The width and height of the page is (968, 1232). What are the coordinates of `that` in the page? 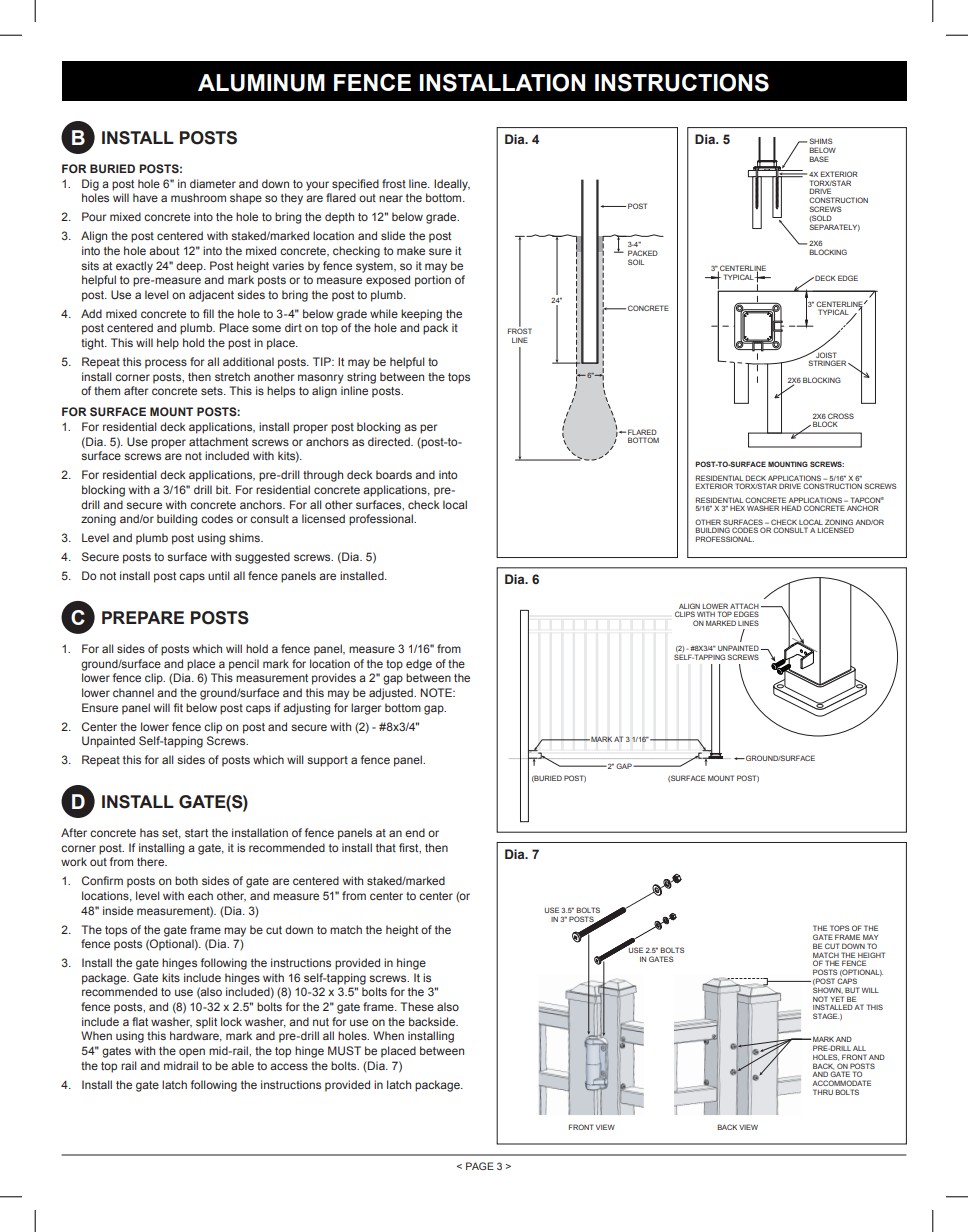 It's located at (386, 847).
